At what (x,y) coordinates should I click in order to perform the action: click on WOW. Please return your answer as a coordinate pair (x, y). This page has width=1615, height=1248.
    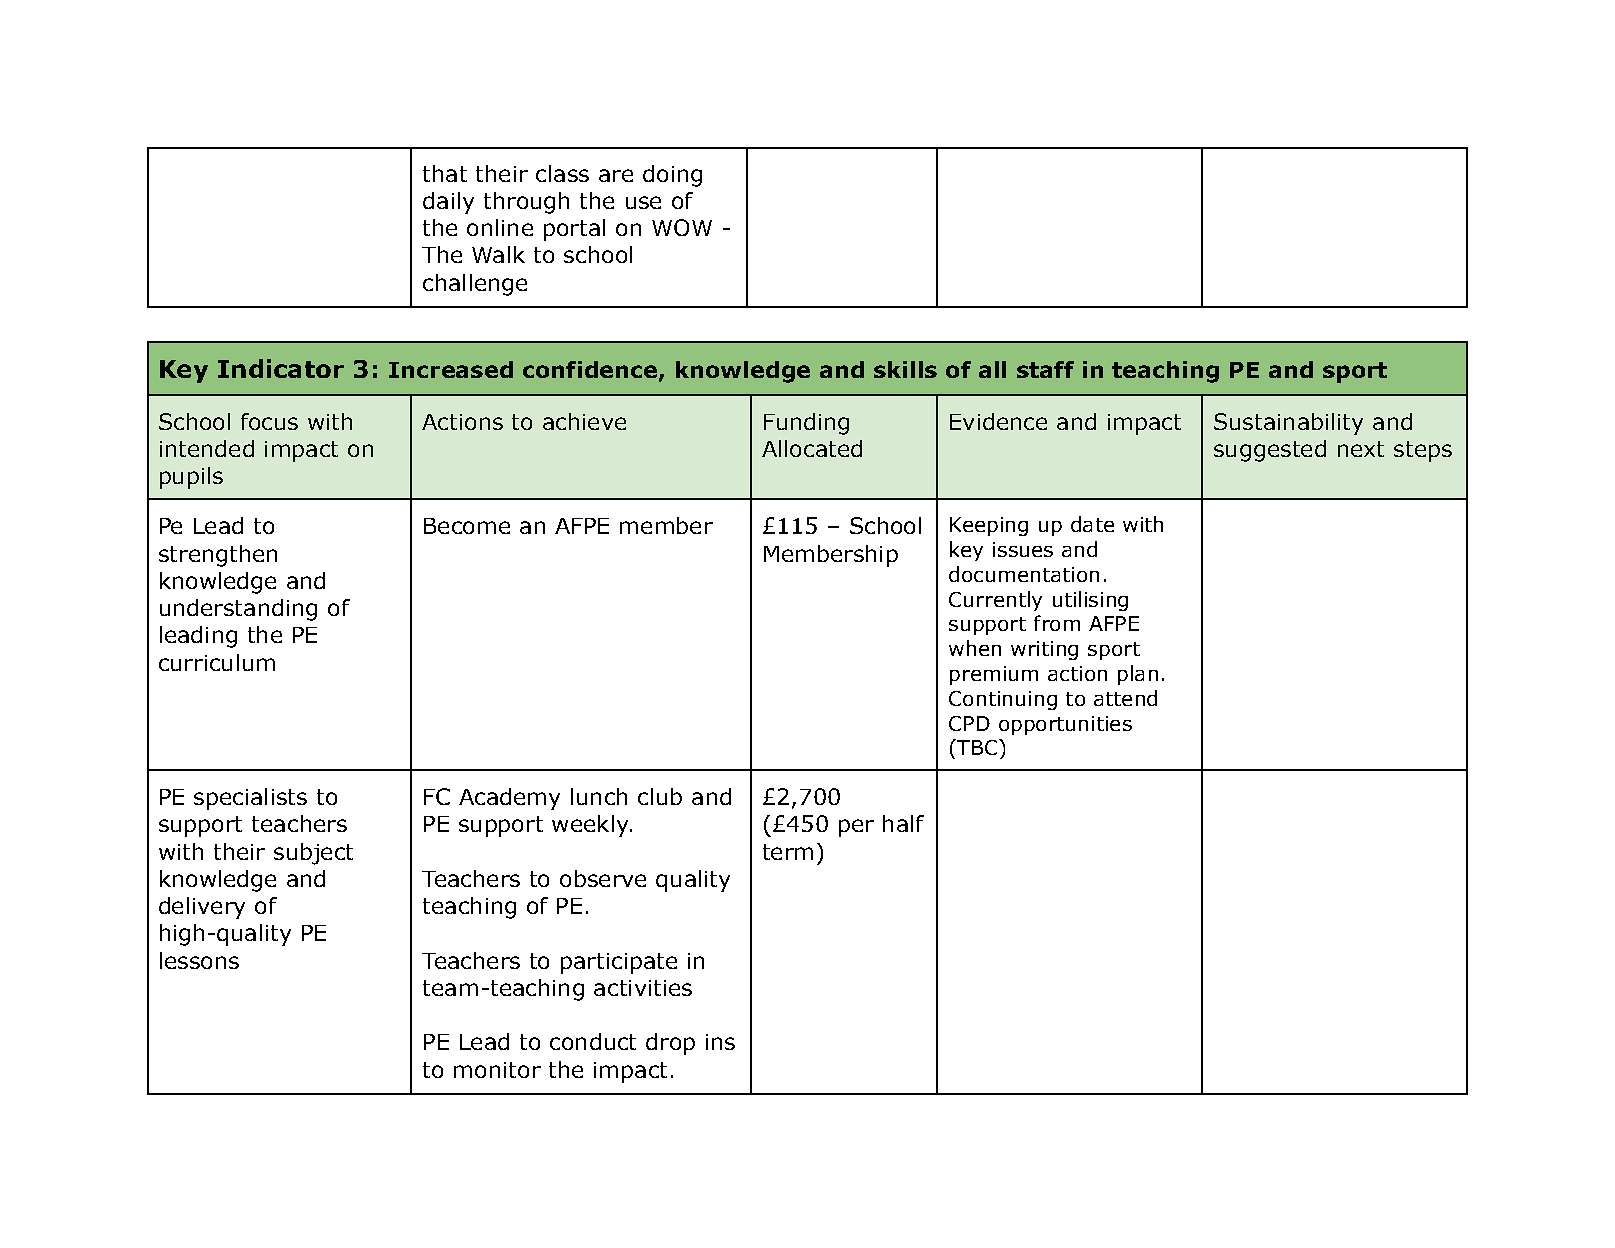
    Looking at the image, I should click on (682, 227).
